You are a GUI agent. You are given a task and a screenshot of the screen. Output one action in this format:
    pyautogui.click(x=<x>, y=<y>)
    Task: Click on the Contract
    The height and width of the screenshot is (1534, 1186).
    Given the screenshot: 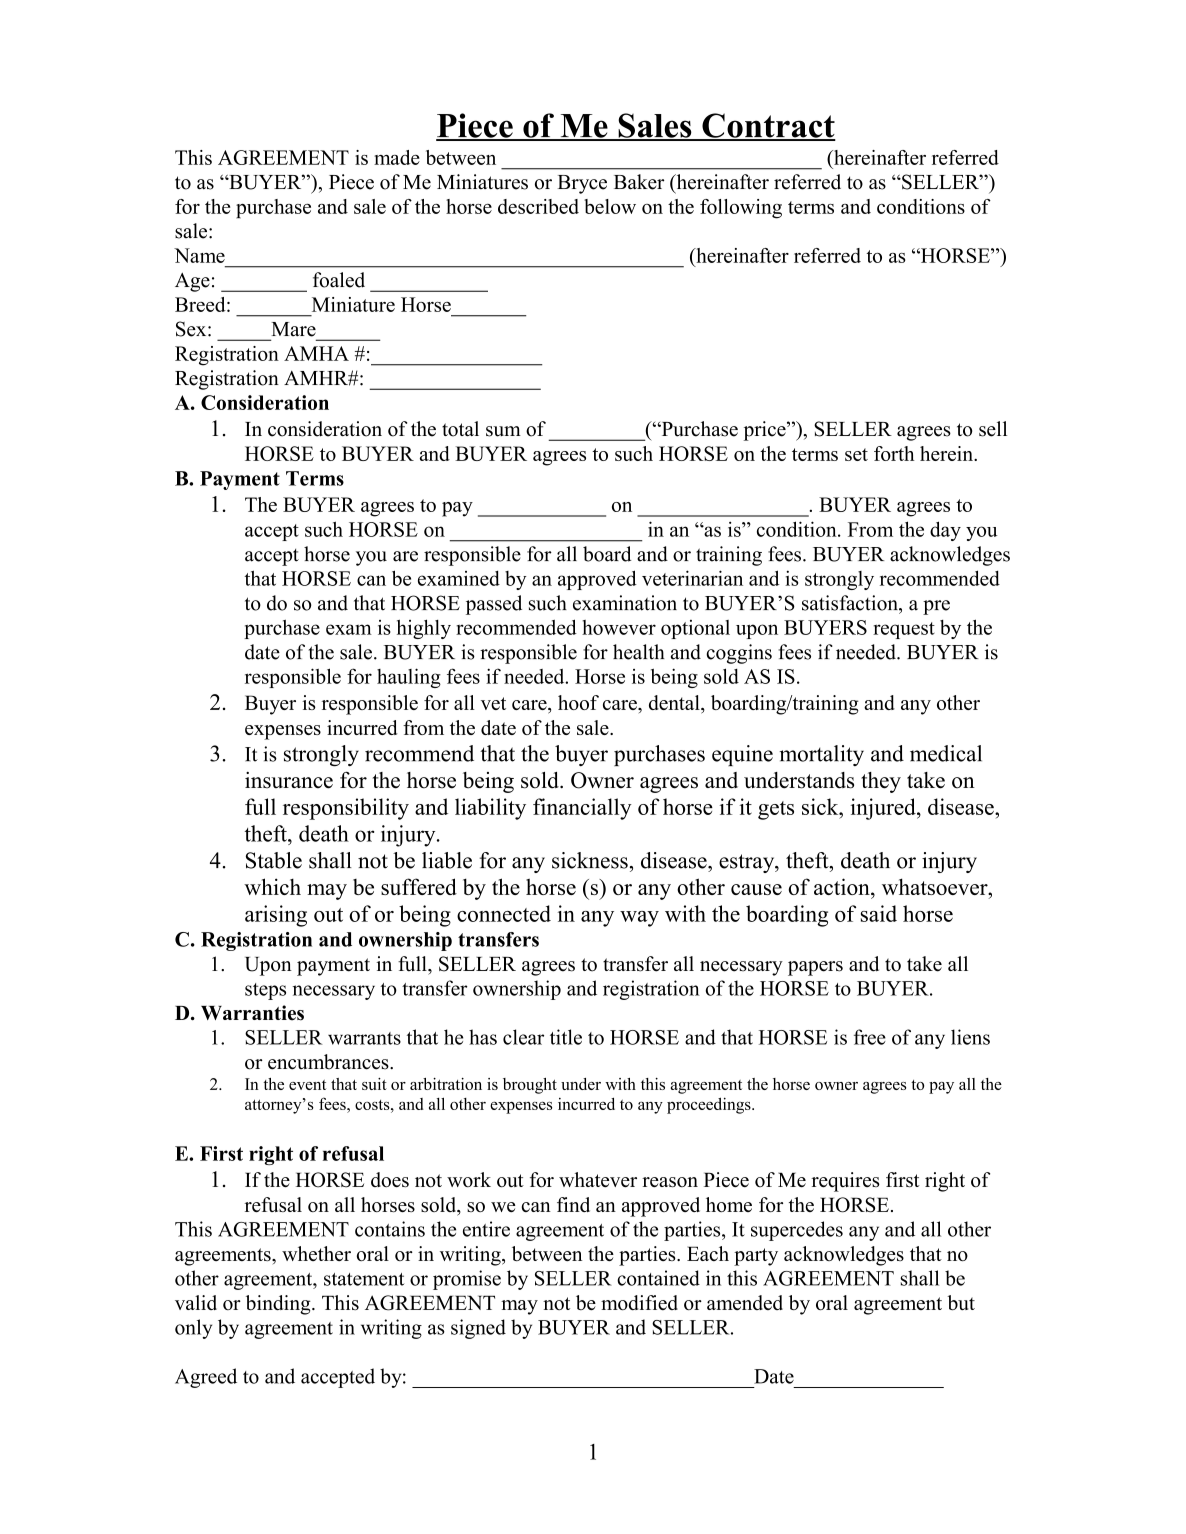 What is the action you would take?
    pyautogui.click(x=768, y=126)
